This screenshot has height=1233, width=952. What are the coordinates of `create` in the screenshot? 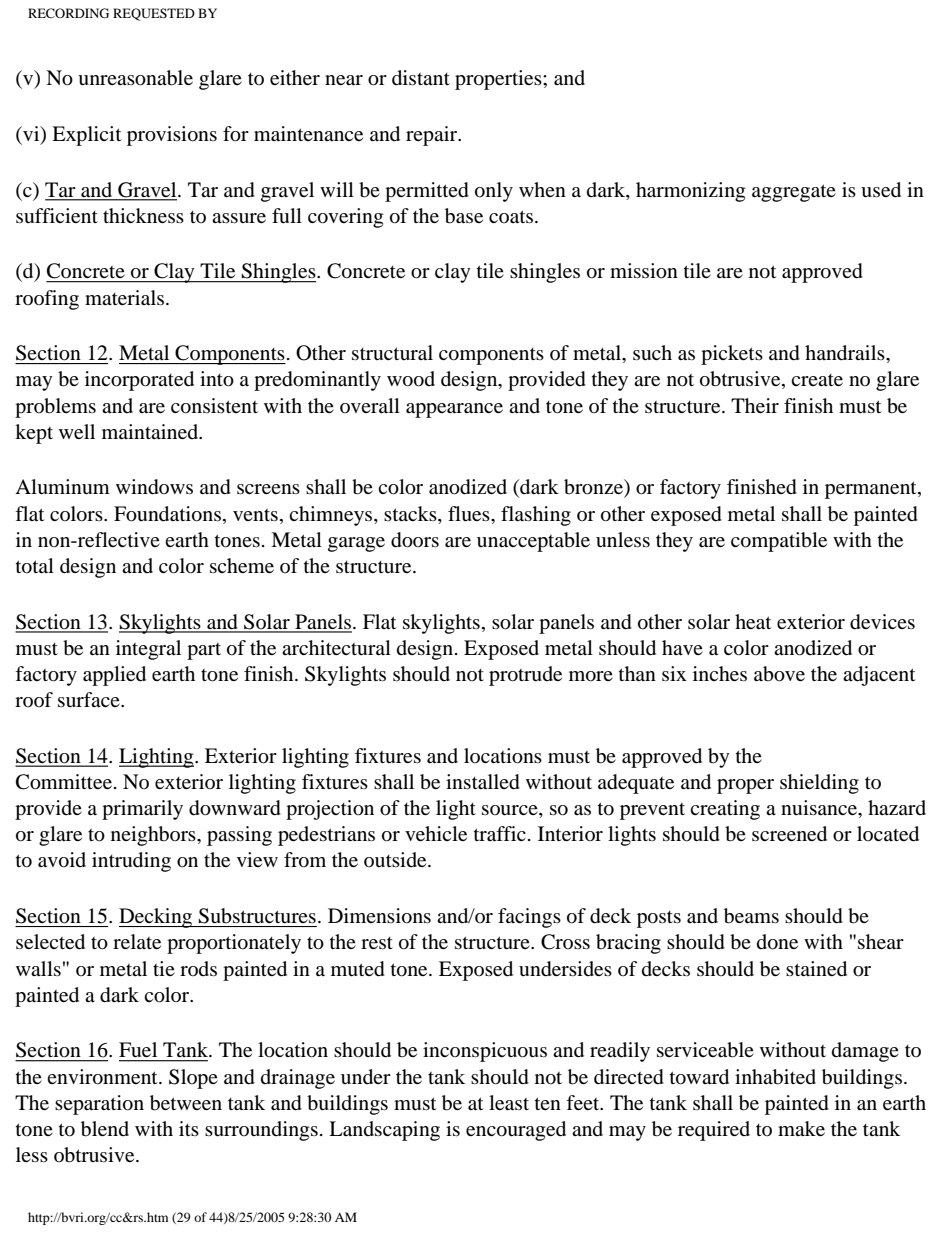 It's located at (817, 380).
